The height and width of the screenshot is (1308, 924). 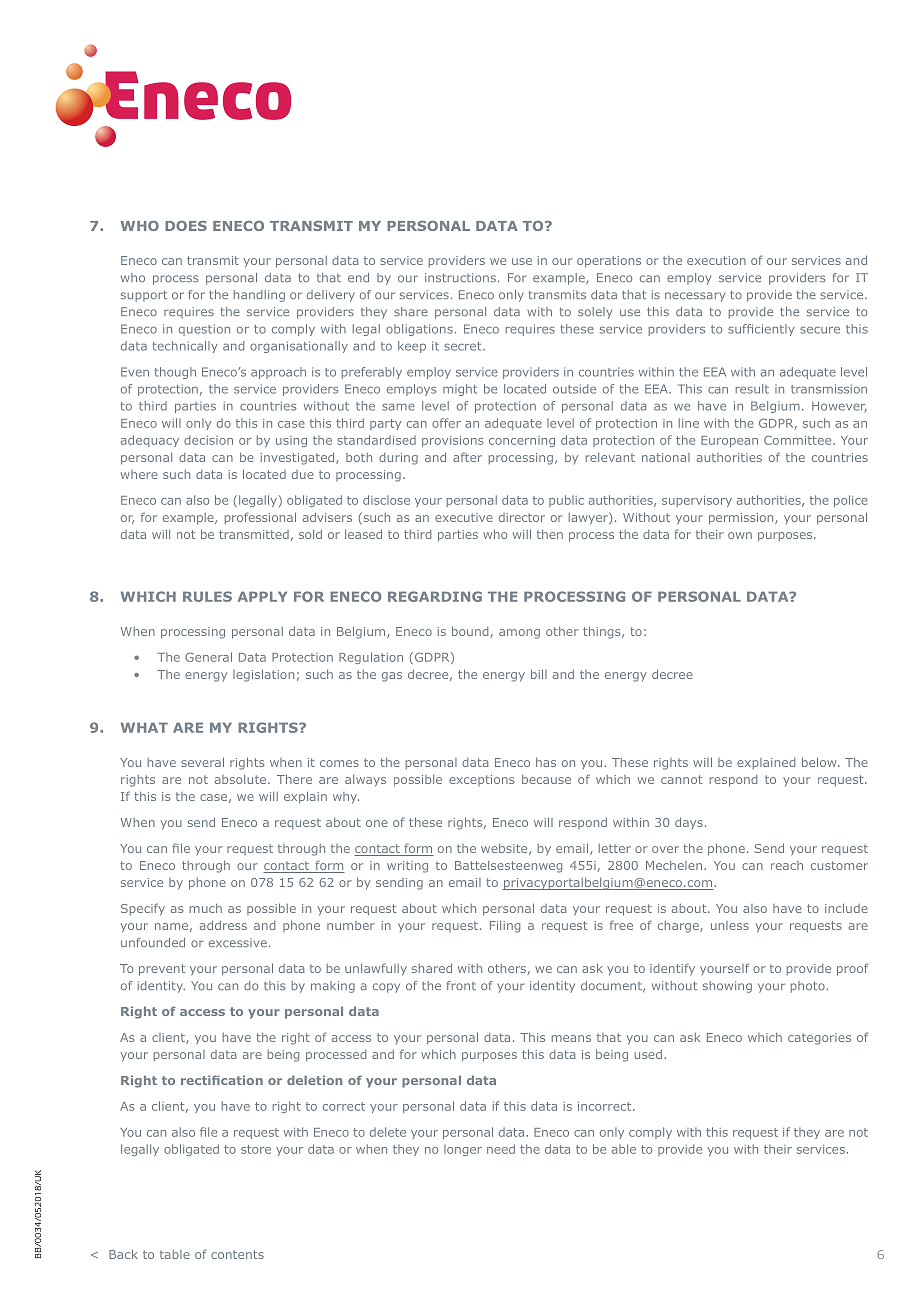 What do you see at coordinates (727, 987) in the screenshot?
I see `showing` at bounding box center [727, 987].
